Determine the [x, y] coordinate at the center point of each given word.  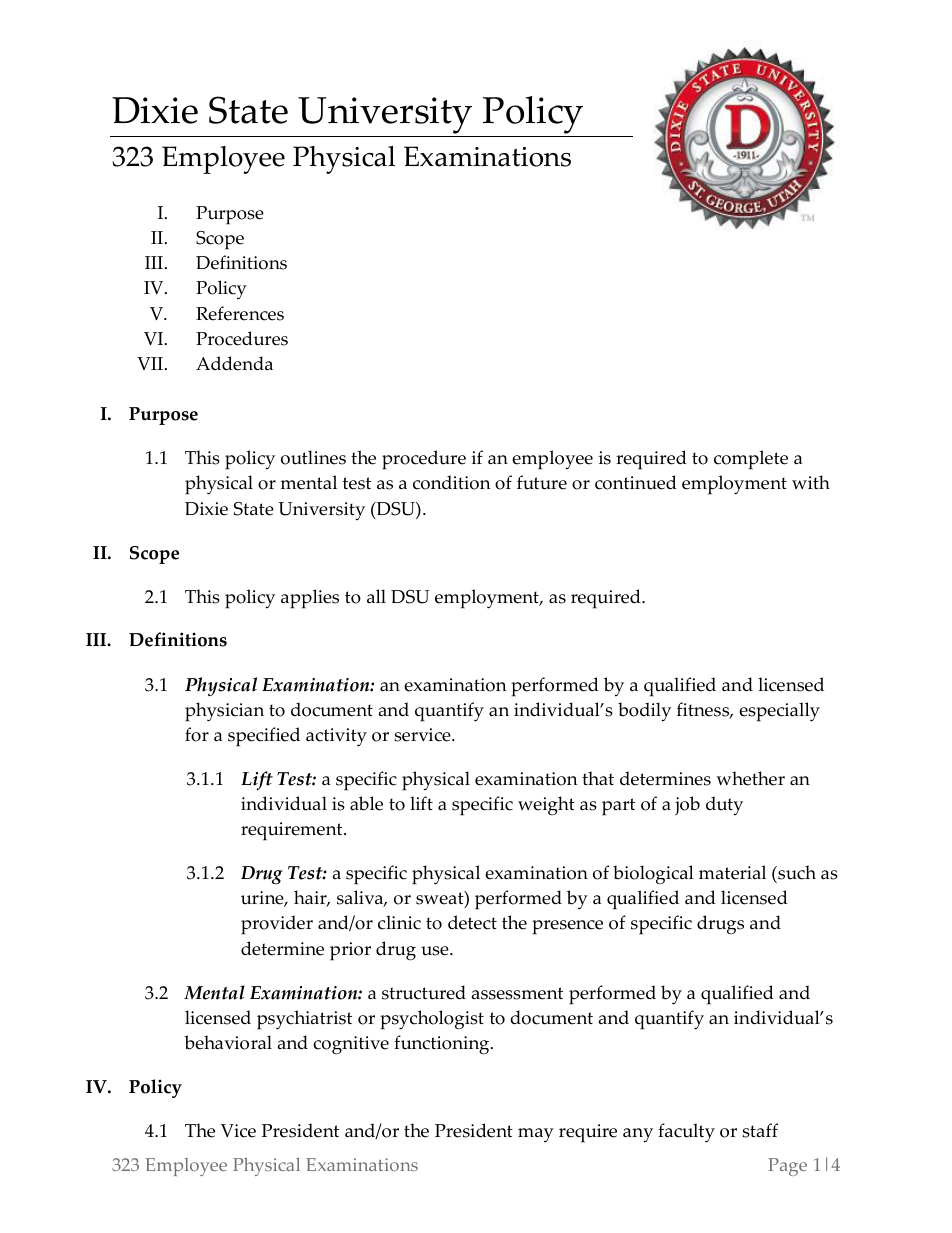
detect [472, 922]
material [732, 872]
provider [277, 925]
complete [751, 460]
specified [264, 737]
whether [750, 778]
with [811, 482]
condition [452, 482]
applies [310, 599]
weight [546, 805]
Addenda [234, 363]
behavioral [228, 1042]
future [542, 482]
